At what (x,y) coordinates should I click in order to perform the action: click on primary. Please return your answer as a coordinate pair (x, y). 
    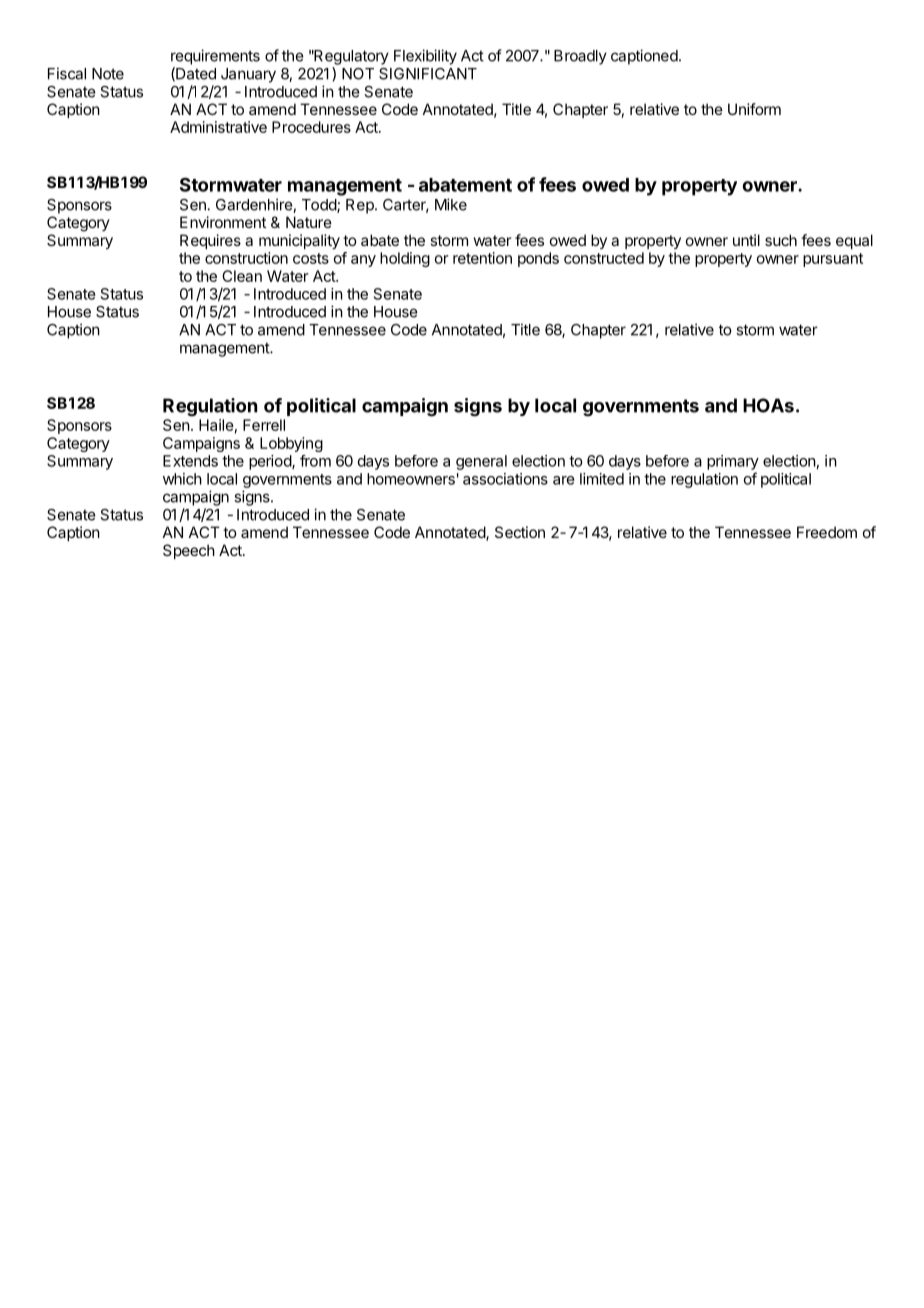
    Looking at the image, I should click on (733, 462).
